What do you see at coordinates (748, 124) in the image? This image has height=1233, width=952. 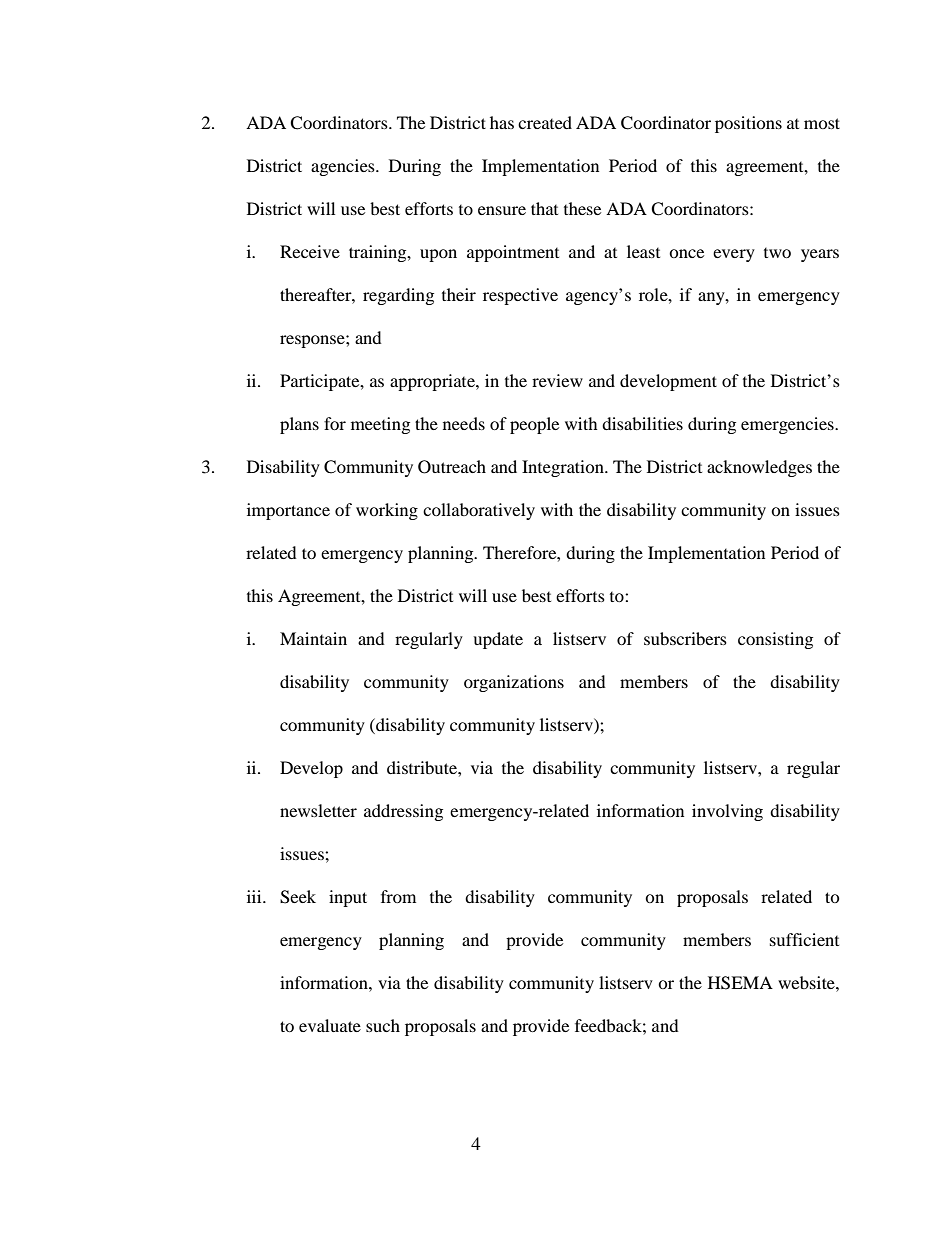 I see `positions` at bounding box center [748, 124].
